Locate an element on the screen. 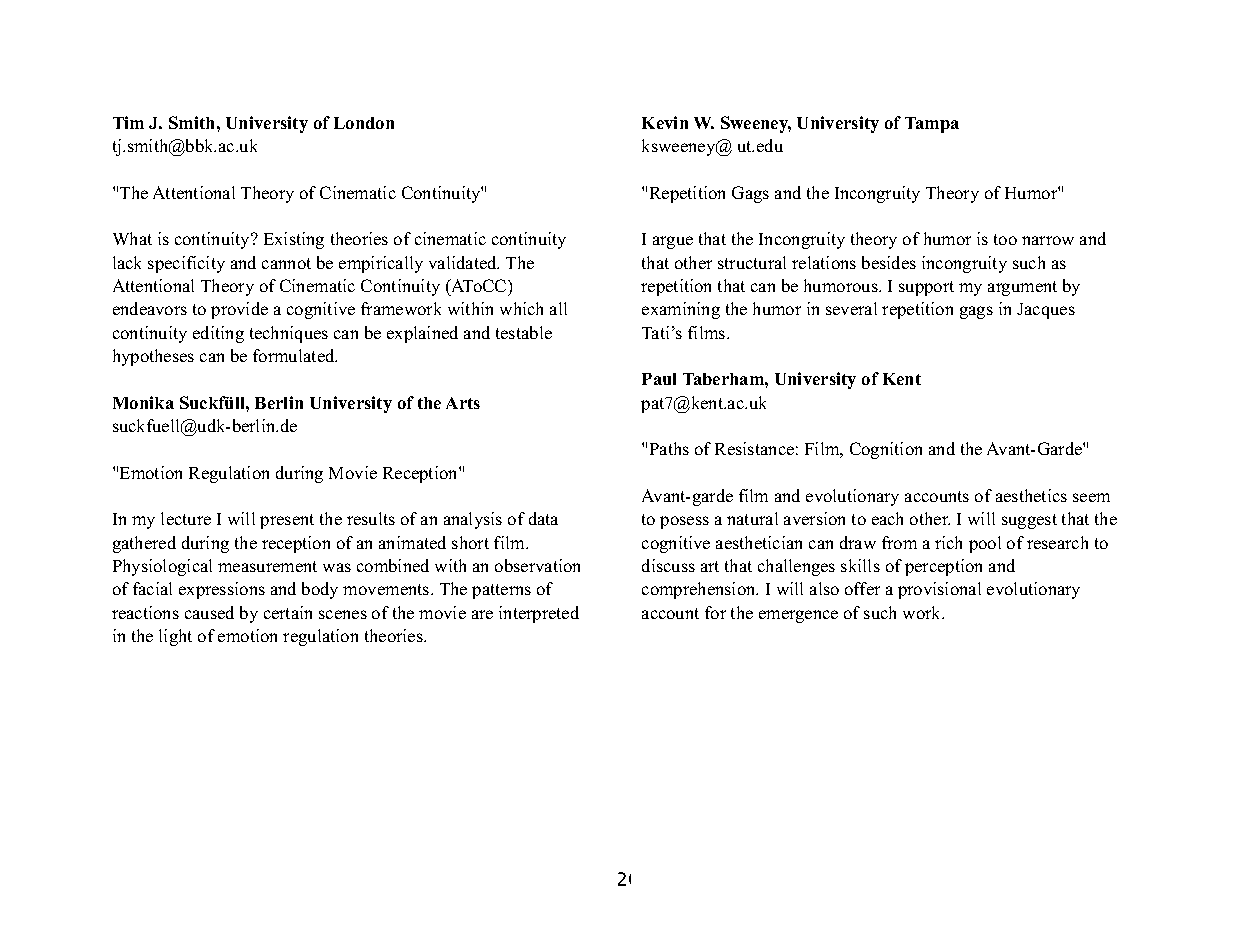 Image resolution: width=1233 pixels, height=952 pixels. lecture is located at coordinates (186, 518).
